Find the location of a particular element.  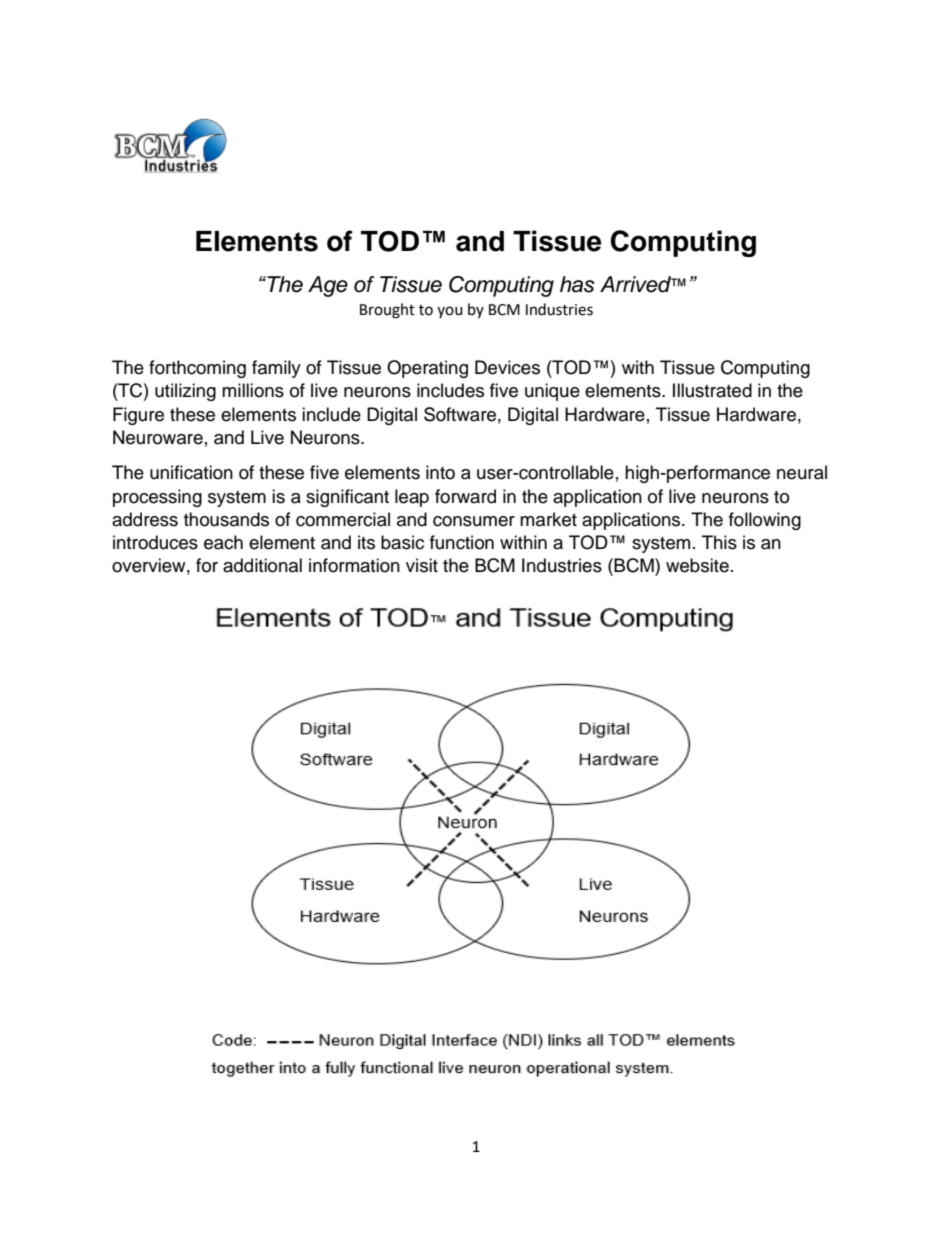

Illustrated is located at coordinates (712, 390).
